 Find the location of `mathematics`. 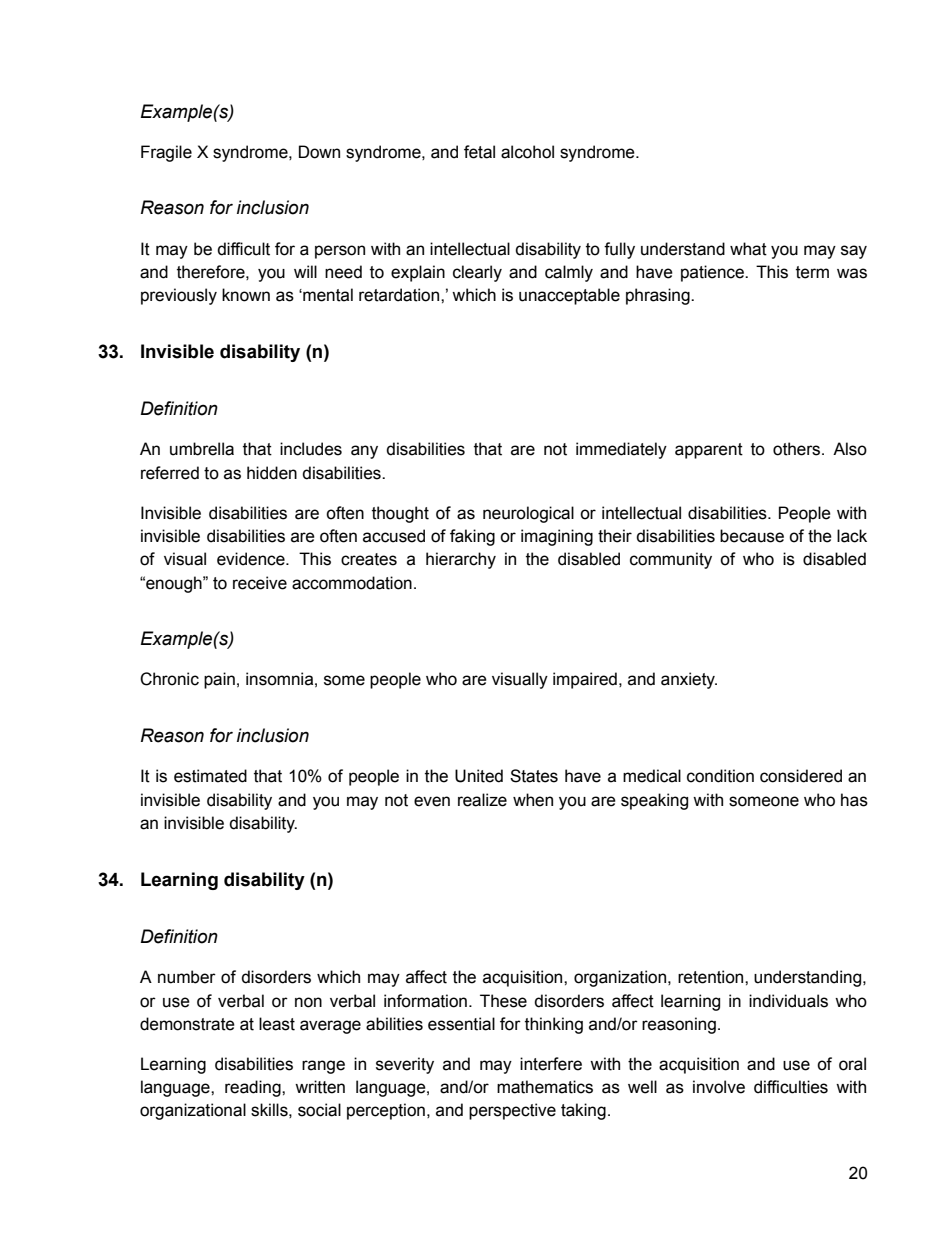

mathematics is located at coordinates (545, 1087).
